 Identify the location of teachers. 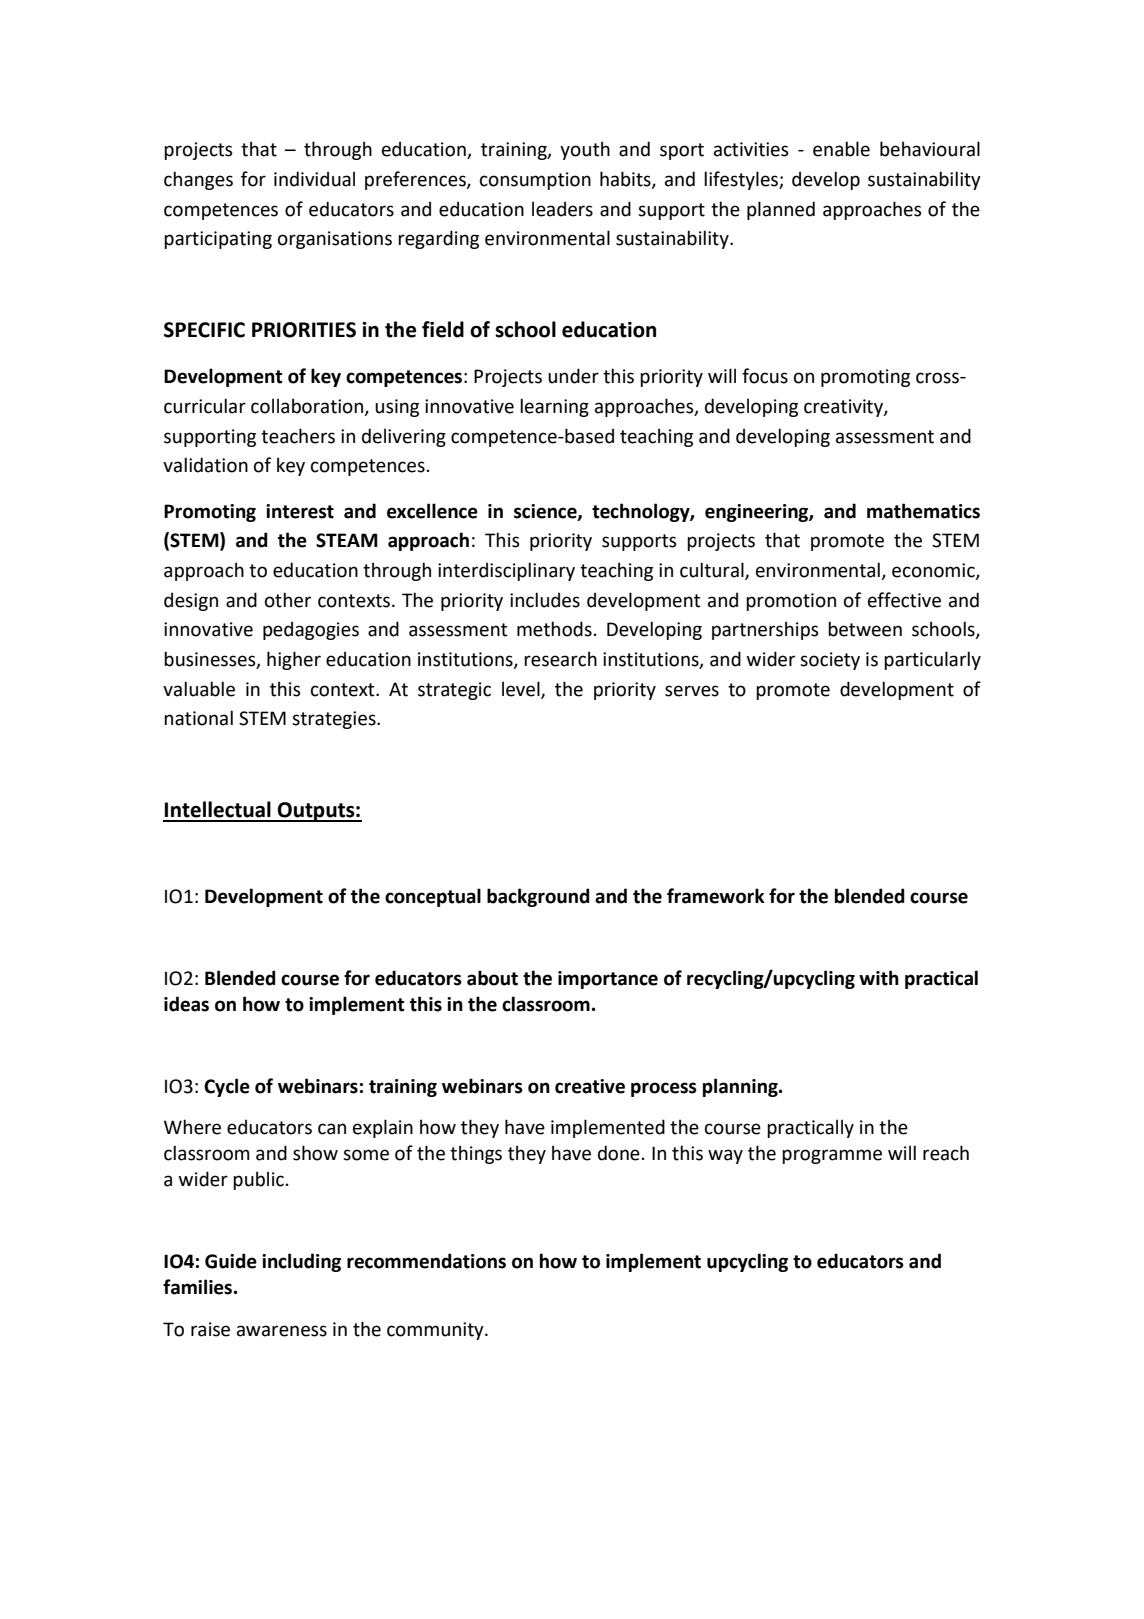
(298, 436).
